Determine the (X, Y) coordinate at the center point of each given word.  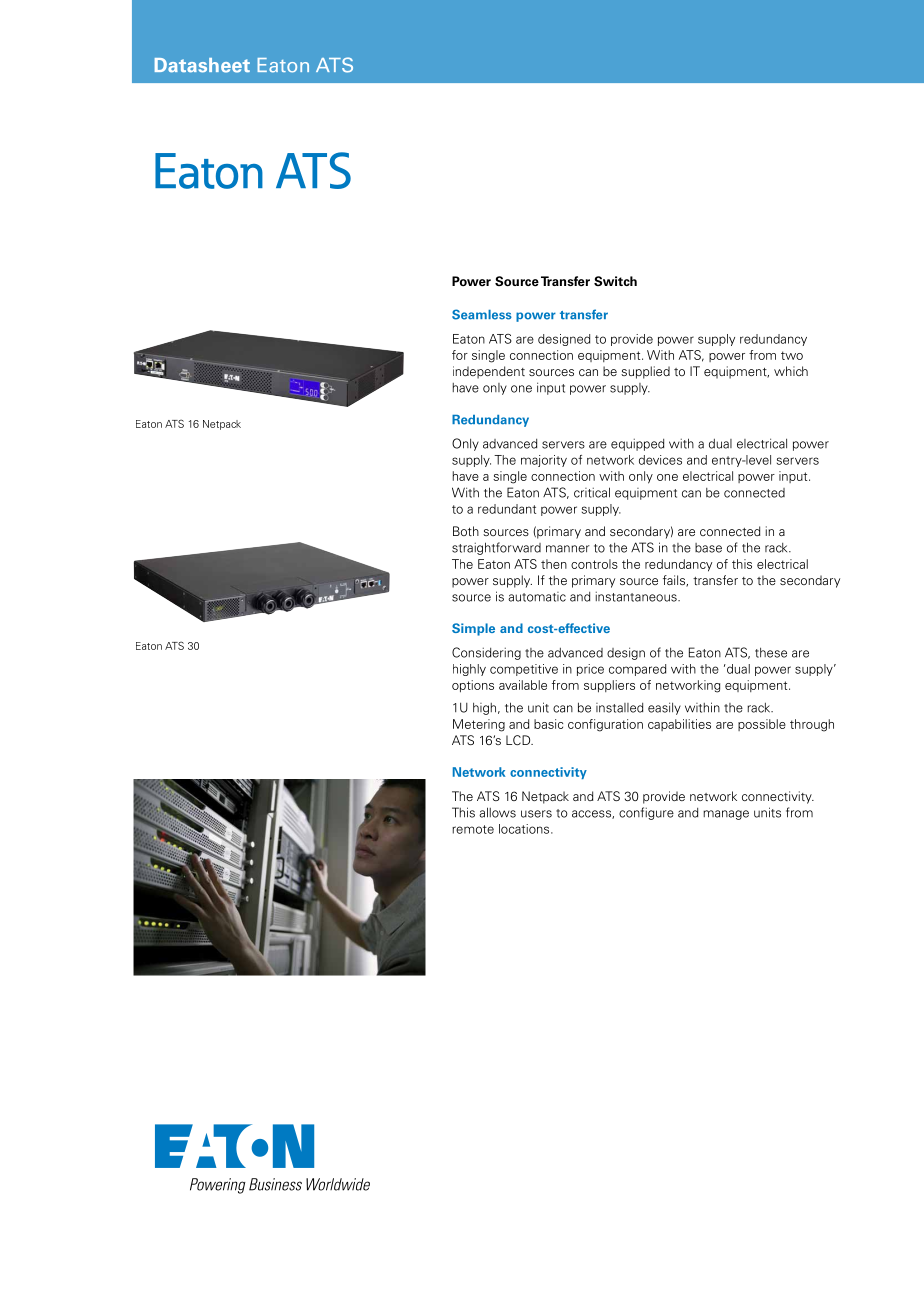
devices (660, 460)
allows (497, 812)
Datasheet (202, 65)
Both (466, 531)
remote (473, 829)
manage (726, 815)
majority (544, 461)
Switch (615, 281)
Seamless (482, 314)
